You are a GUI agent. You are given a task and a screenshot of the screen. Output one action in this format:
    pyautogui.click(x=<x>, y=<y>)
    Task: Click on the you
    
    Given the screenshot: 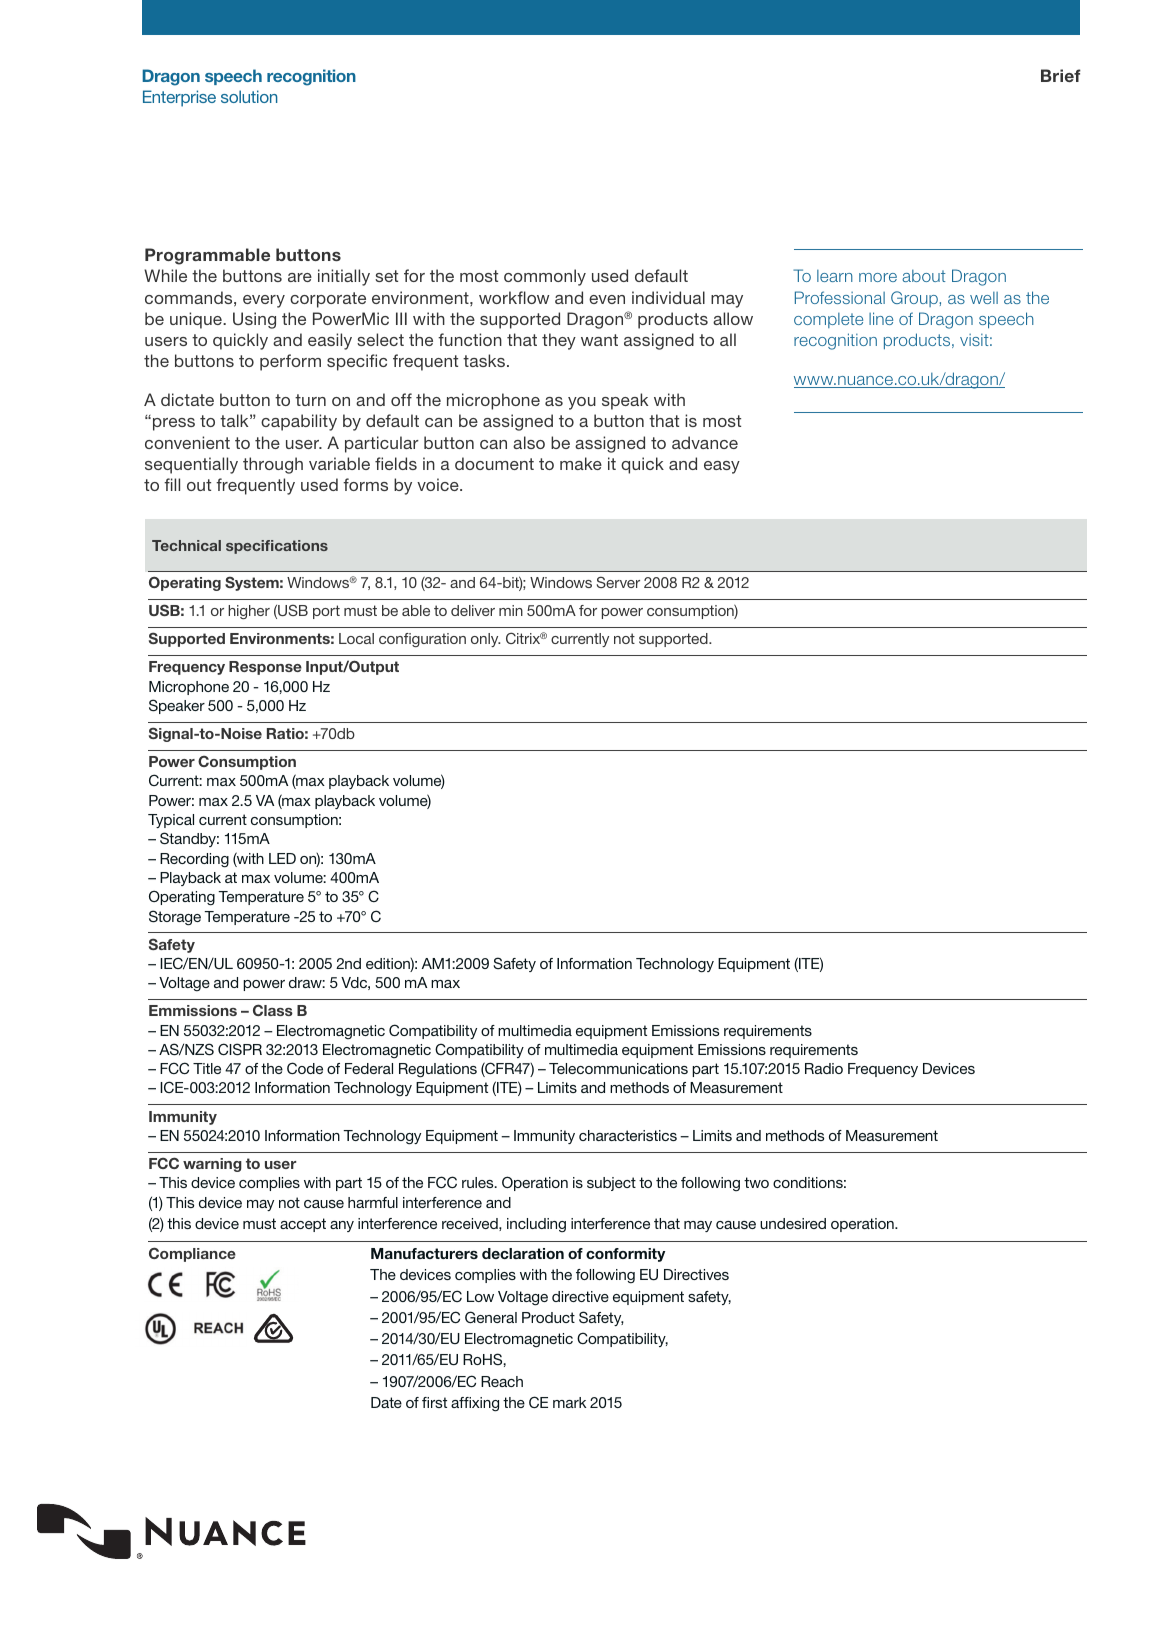 What is the action you would take?
    pyautogui.click(x=582, y=403)
